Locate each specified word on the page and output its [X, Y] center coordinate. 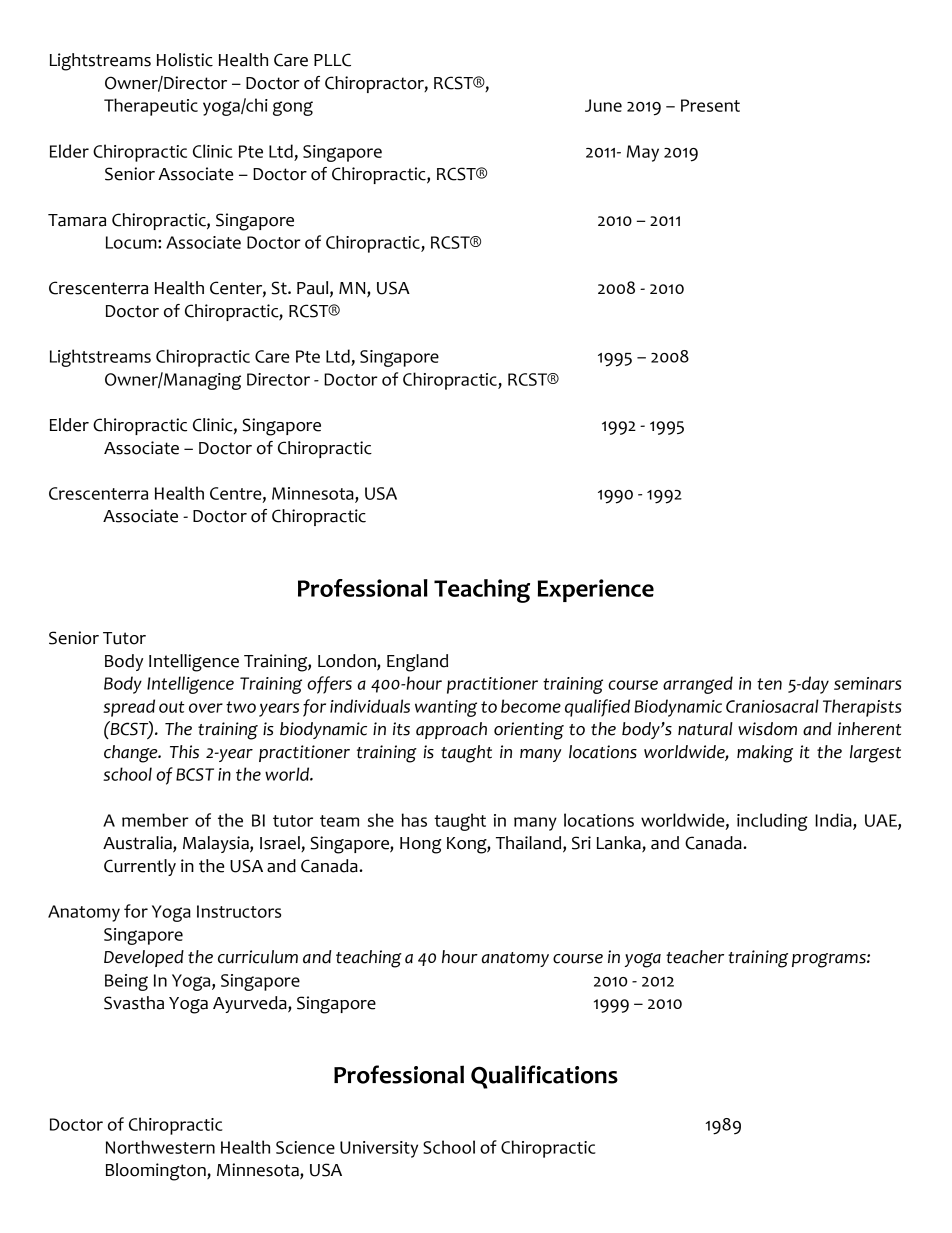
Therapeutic [151, 107]
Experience [596, 590]
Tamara [77, 220]
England [417, 663]
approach [451, 730]
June [603, 105]
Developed [144, 958]
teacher [695, 957]
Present [710, 105]
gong [293, 108]
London [348, 662]
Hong [421, 845]
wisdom [767, 729]
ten [769, 684]
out [171, 707]
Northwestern [160, 1147]
